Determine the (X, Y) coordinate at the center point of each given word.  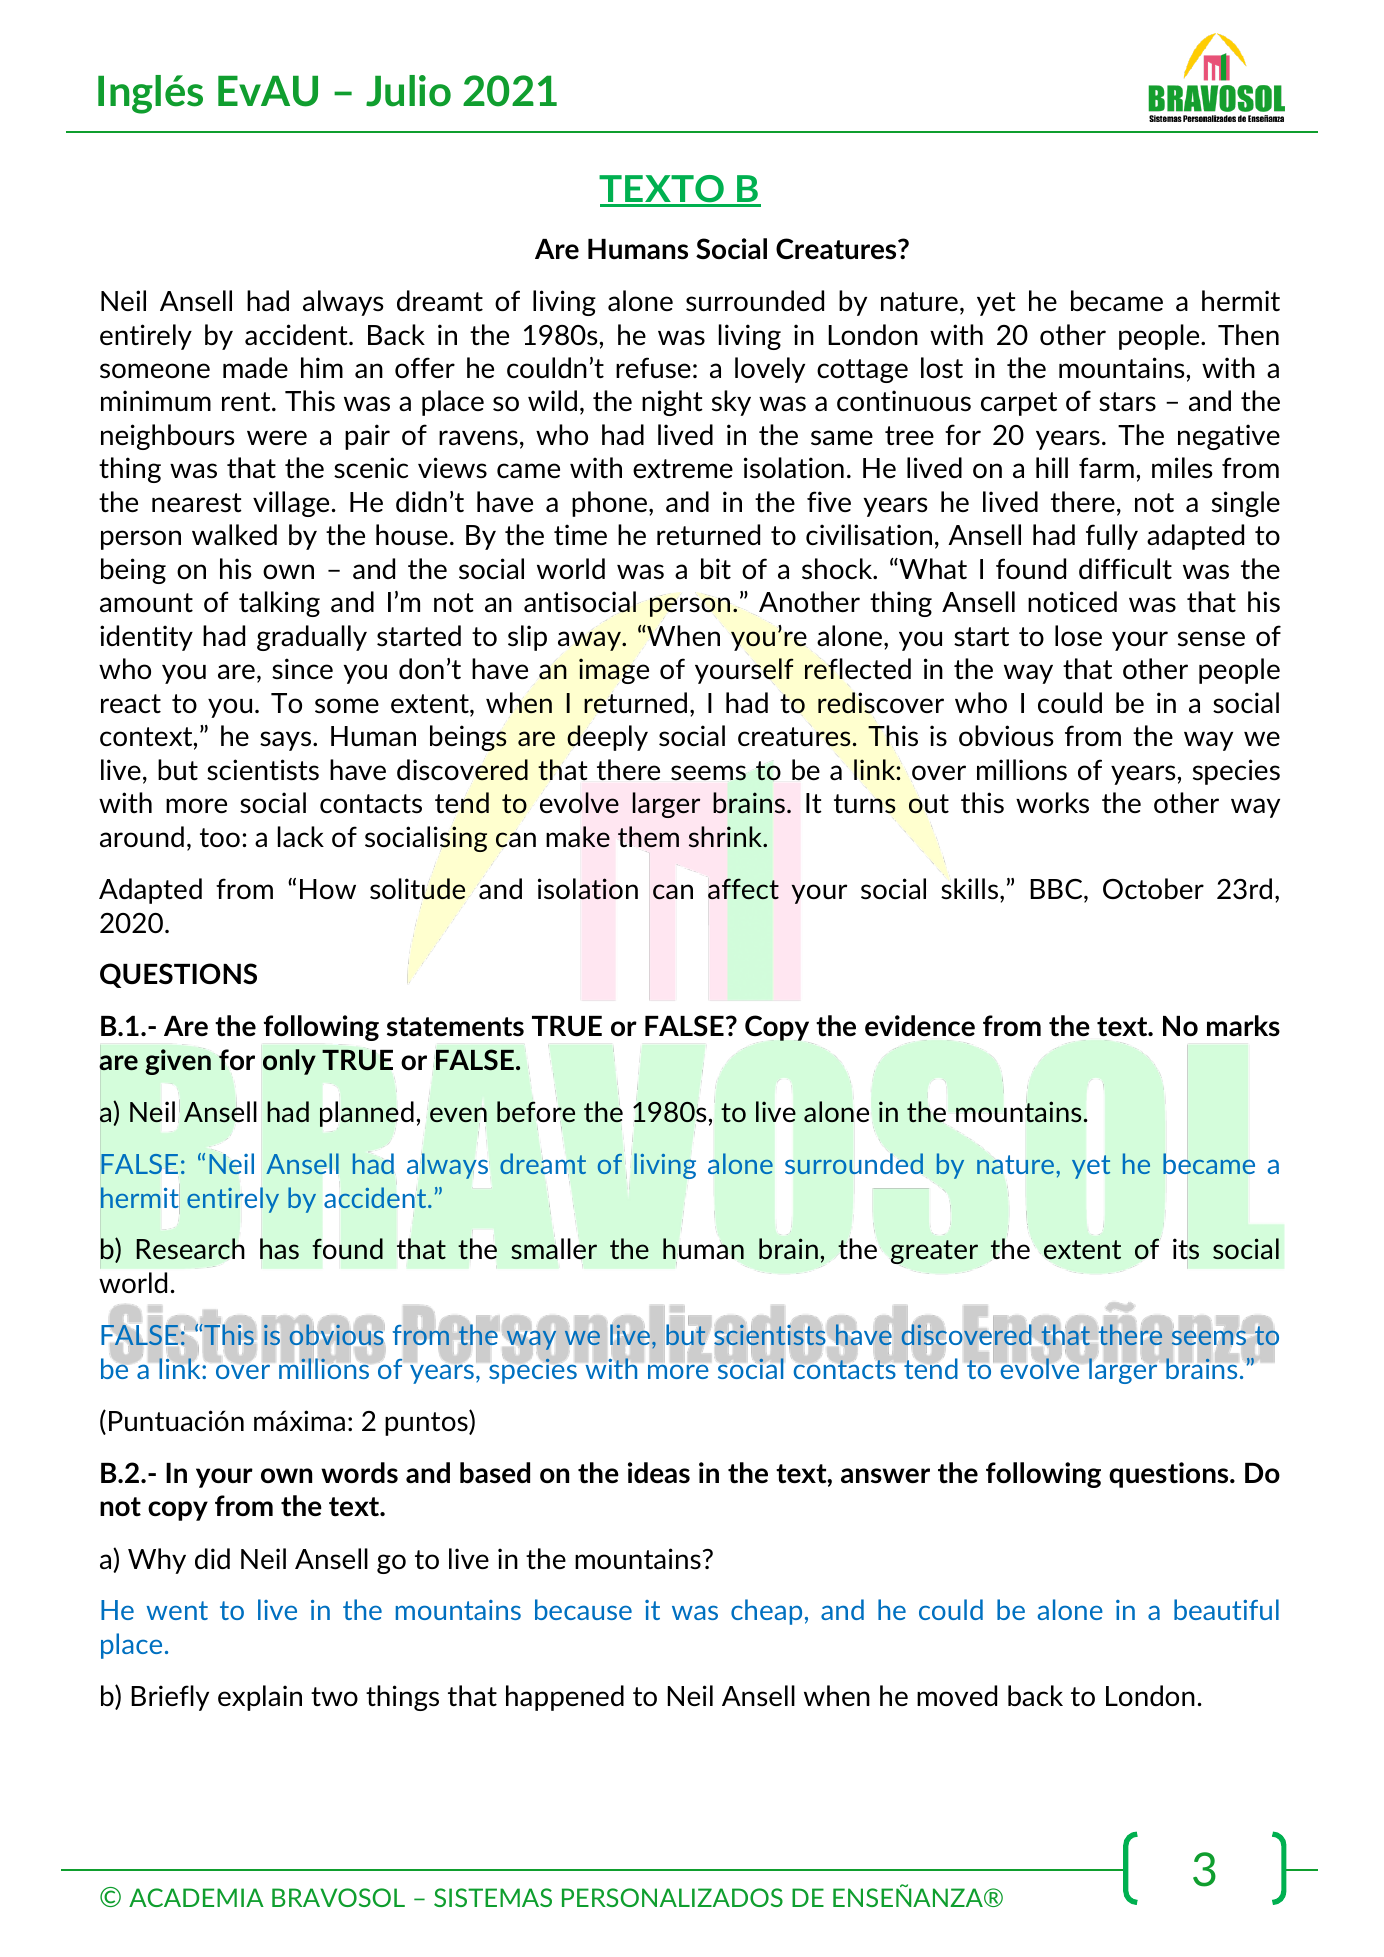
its (1186, 1250)
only (289, 1062)
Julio (408, 91)
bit (716, 568)
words (359, 1472)
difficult (1125, 569)
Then (1248, 334)
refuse (653, 368)
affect (743, 888)
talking (279, 604)
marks (1243, 1026)
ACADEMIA (196, 1897)
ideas (659, 1472)
